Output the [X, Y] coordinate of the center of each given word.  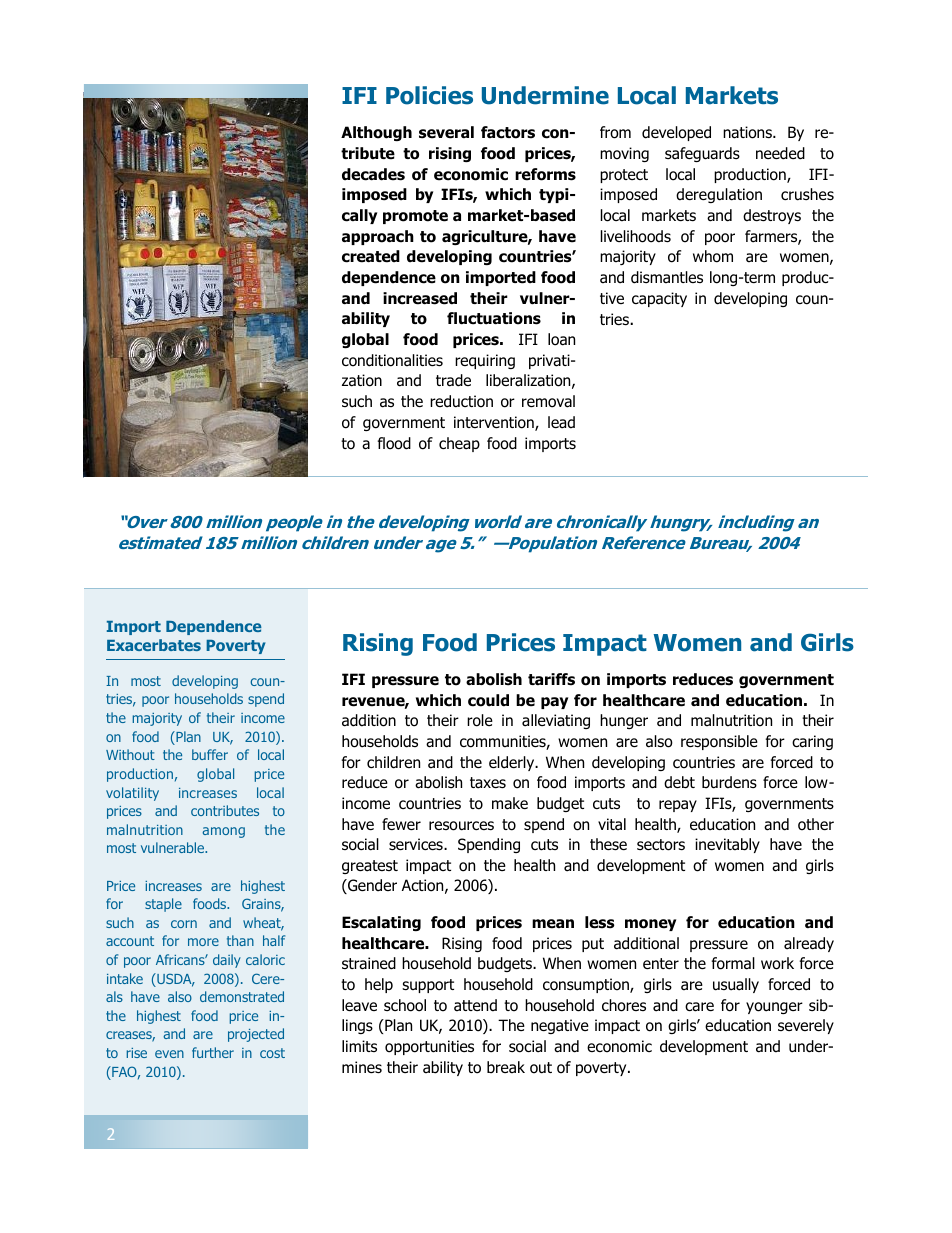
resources [461, 826]
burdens [729, 782]
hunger [624, 721]
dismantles [667, 277]
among [223, 832]
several [446, 132]
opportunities [429, 1047]
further [213, 1052]
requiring [485, 361]
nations [748, 132]
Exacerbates [154, 645]
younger [774, 1008]
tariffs [551, 679]
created [371, 256]
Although [376, 133]
